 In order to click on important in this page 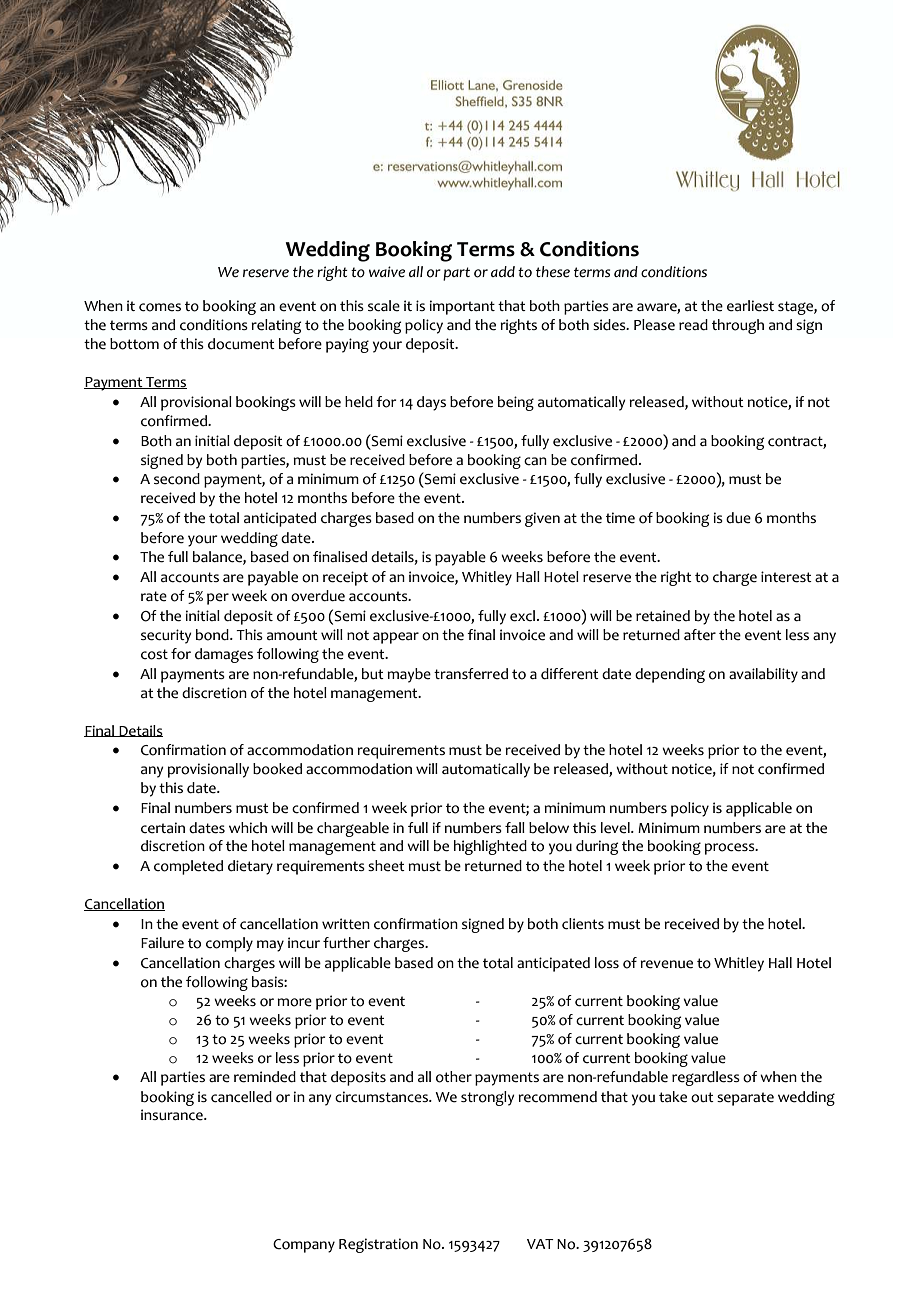, I will do `click(462, 307)`.
